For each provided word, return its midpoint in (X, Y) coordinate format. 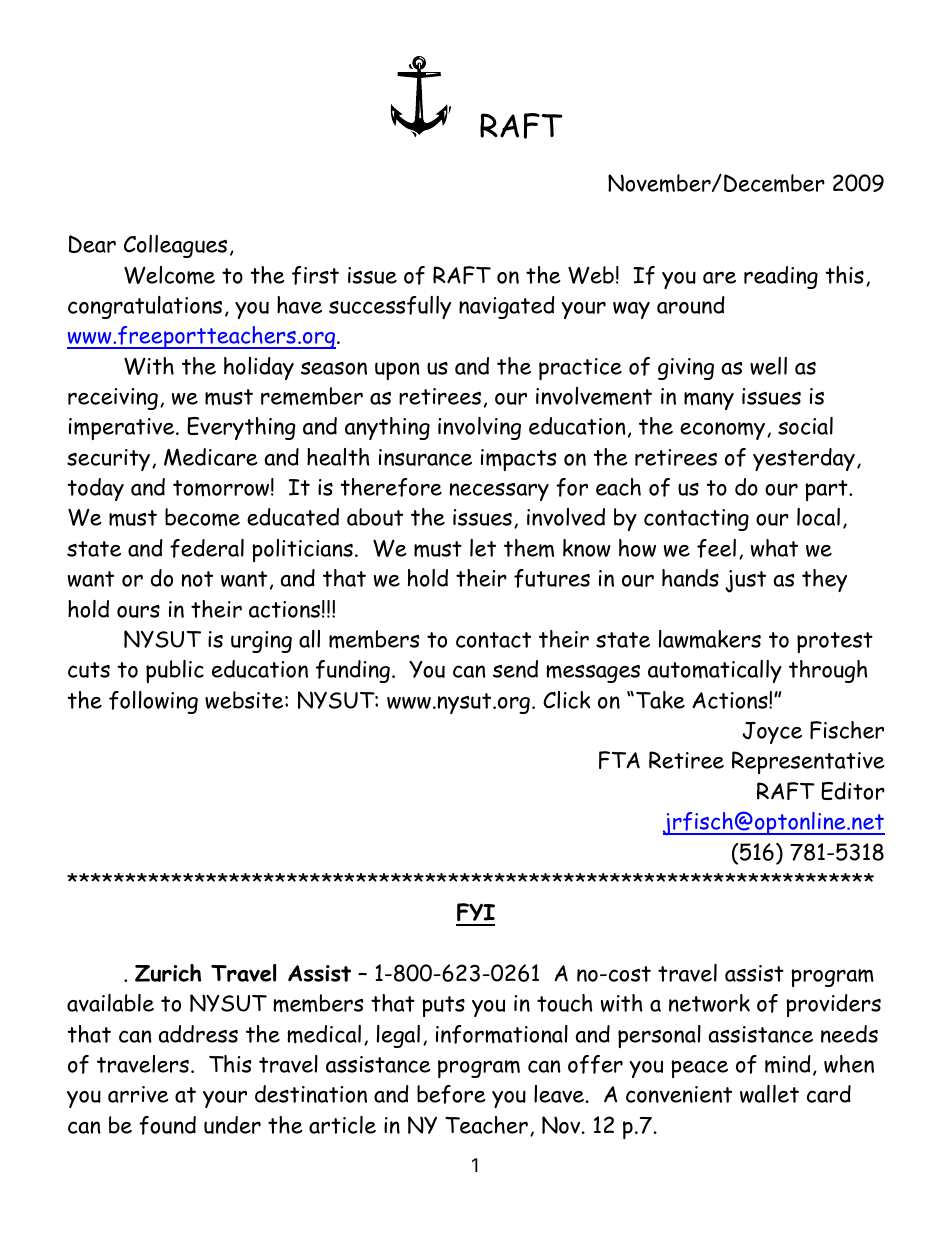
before (451, 1094)
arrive (138, 1094)
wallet (769, 1094)
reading (781, 277)
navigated (507, 307)
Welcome (169, 275)
